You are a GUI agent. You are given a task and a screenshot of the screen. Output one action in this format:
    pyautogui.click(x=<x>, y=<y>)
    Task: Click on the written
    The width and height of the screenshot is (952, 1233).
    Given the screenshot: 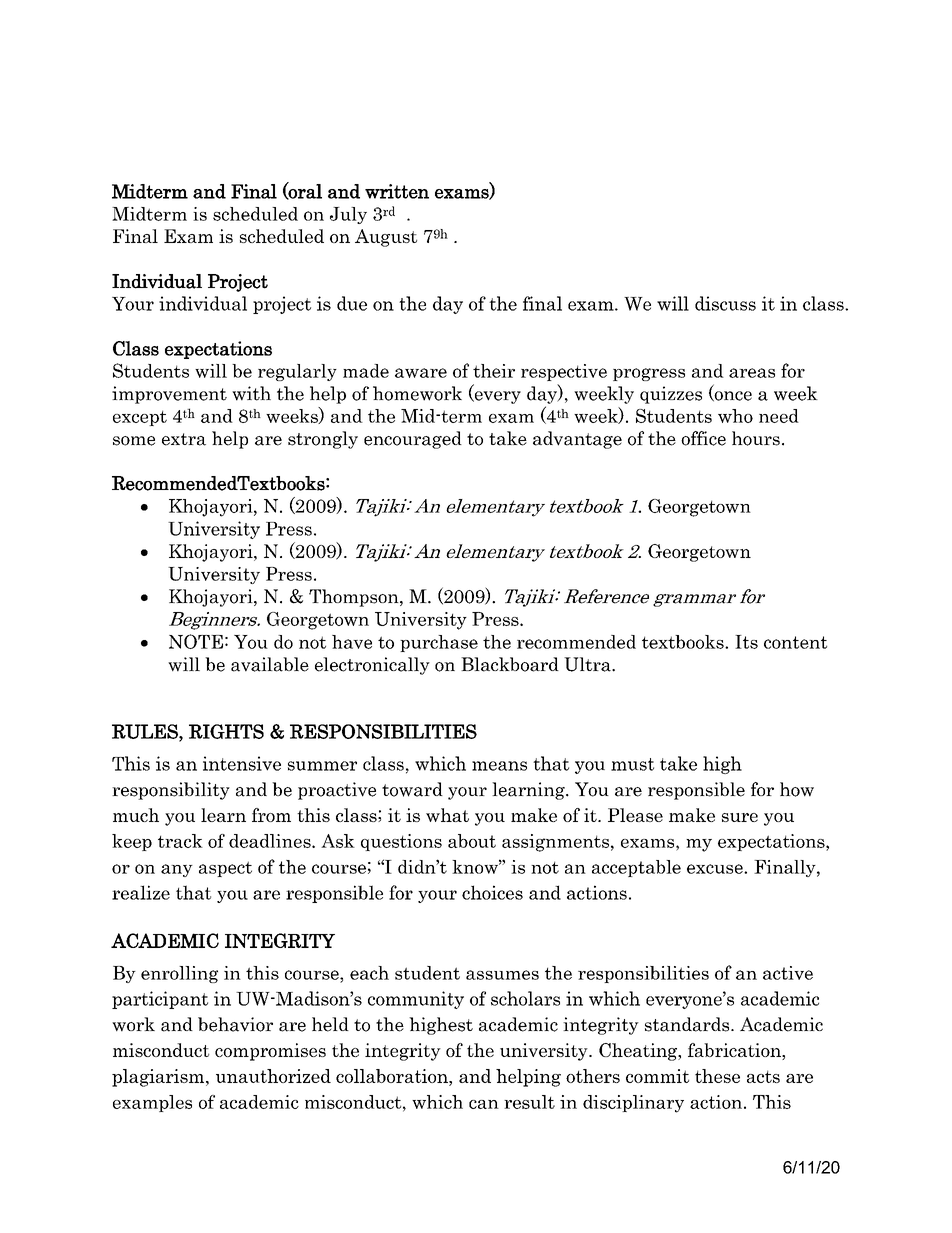 What is the action you would take?
    pyautogui.click(x=397, y=191)
